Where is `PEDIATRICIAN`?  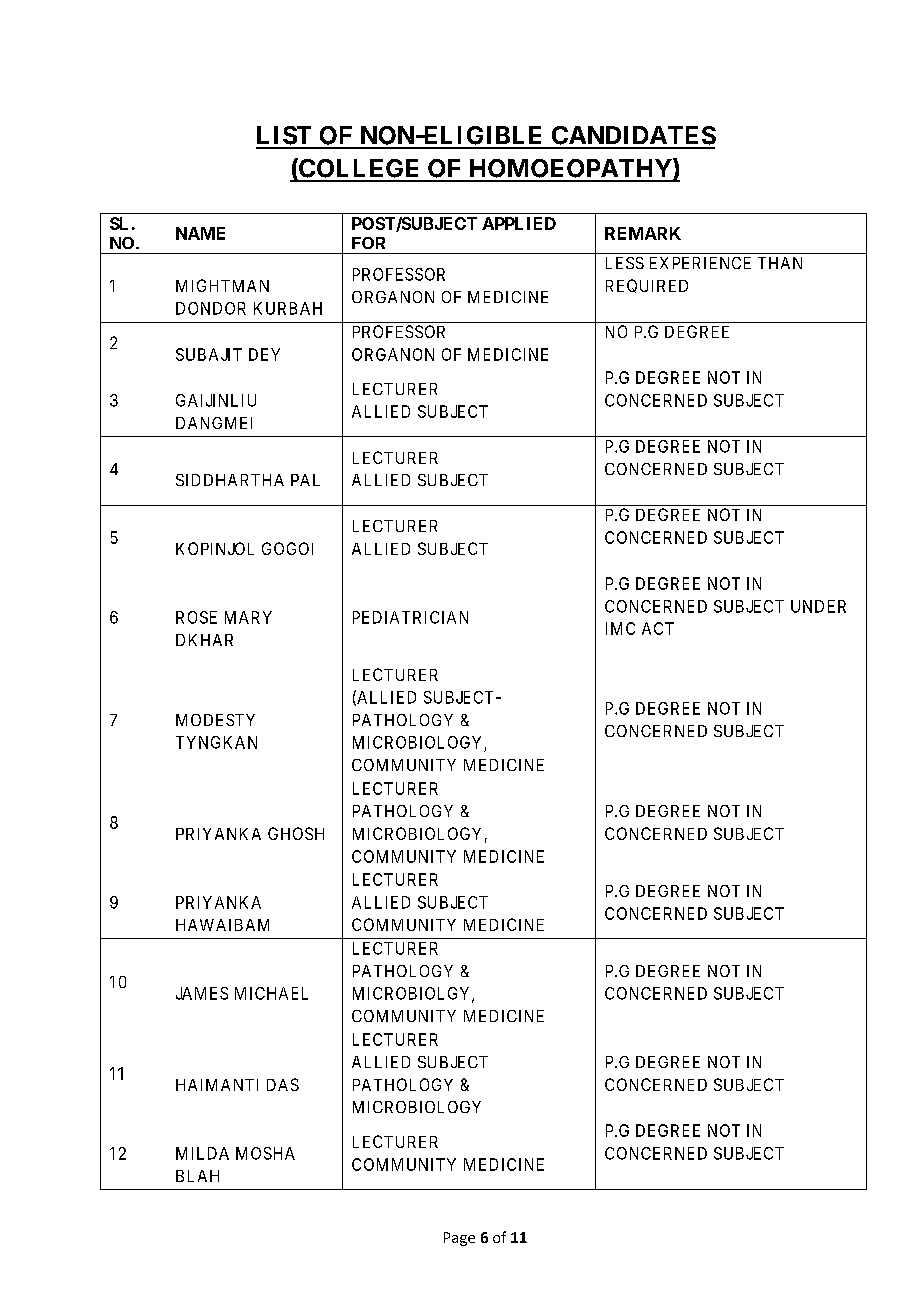
PEDIATRICIAN is located at coordinates (410, 617).
